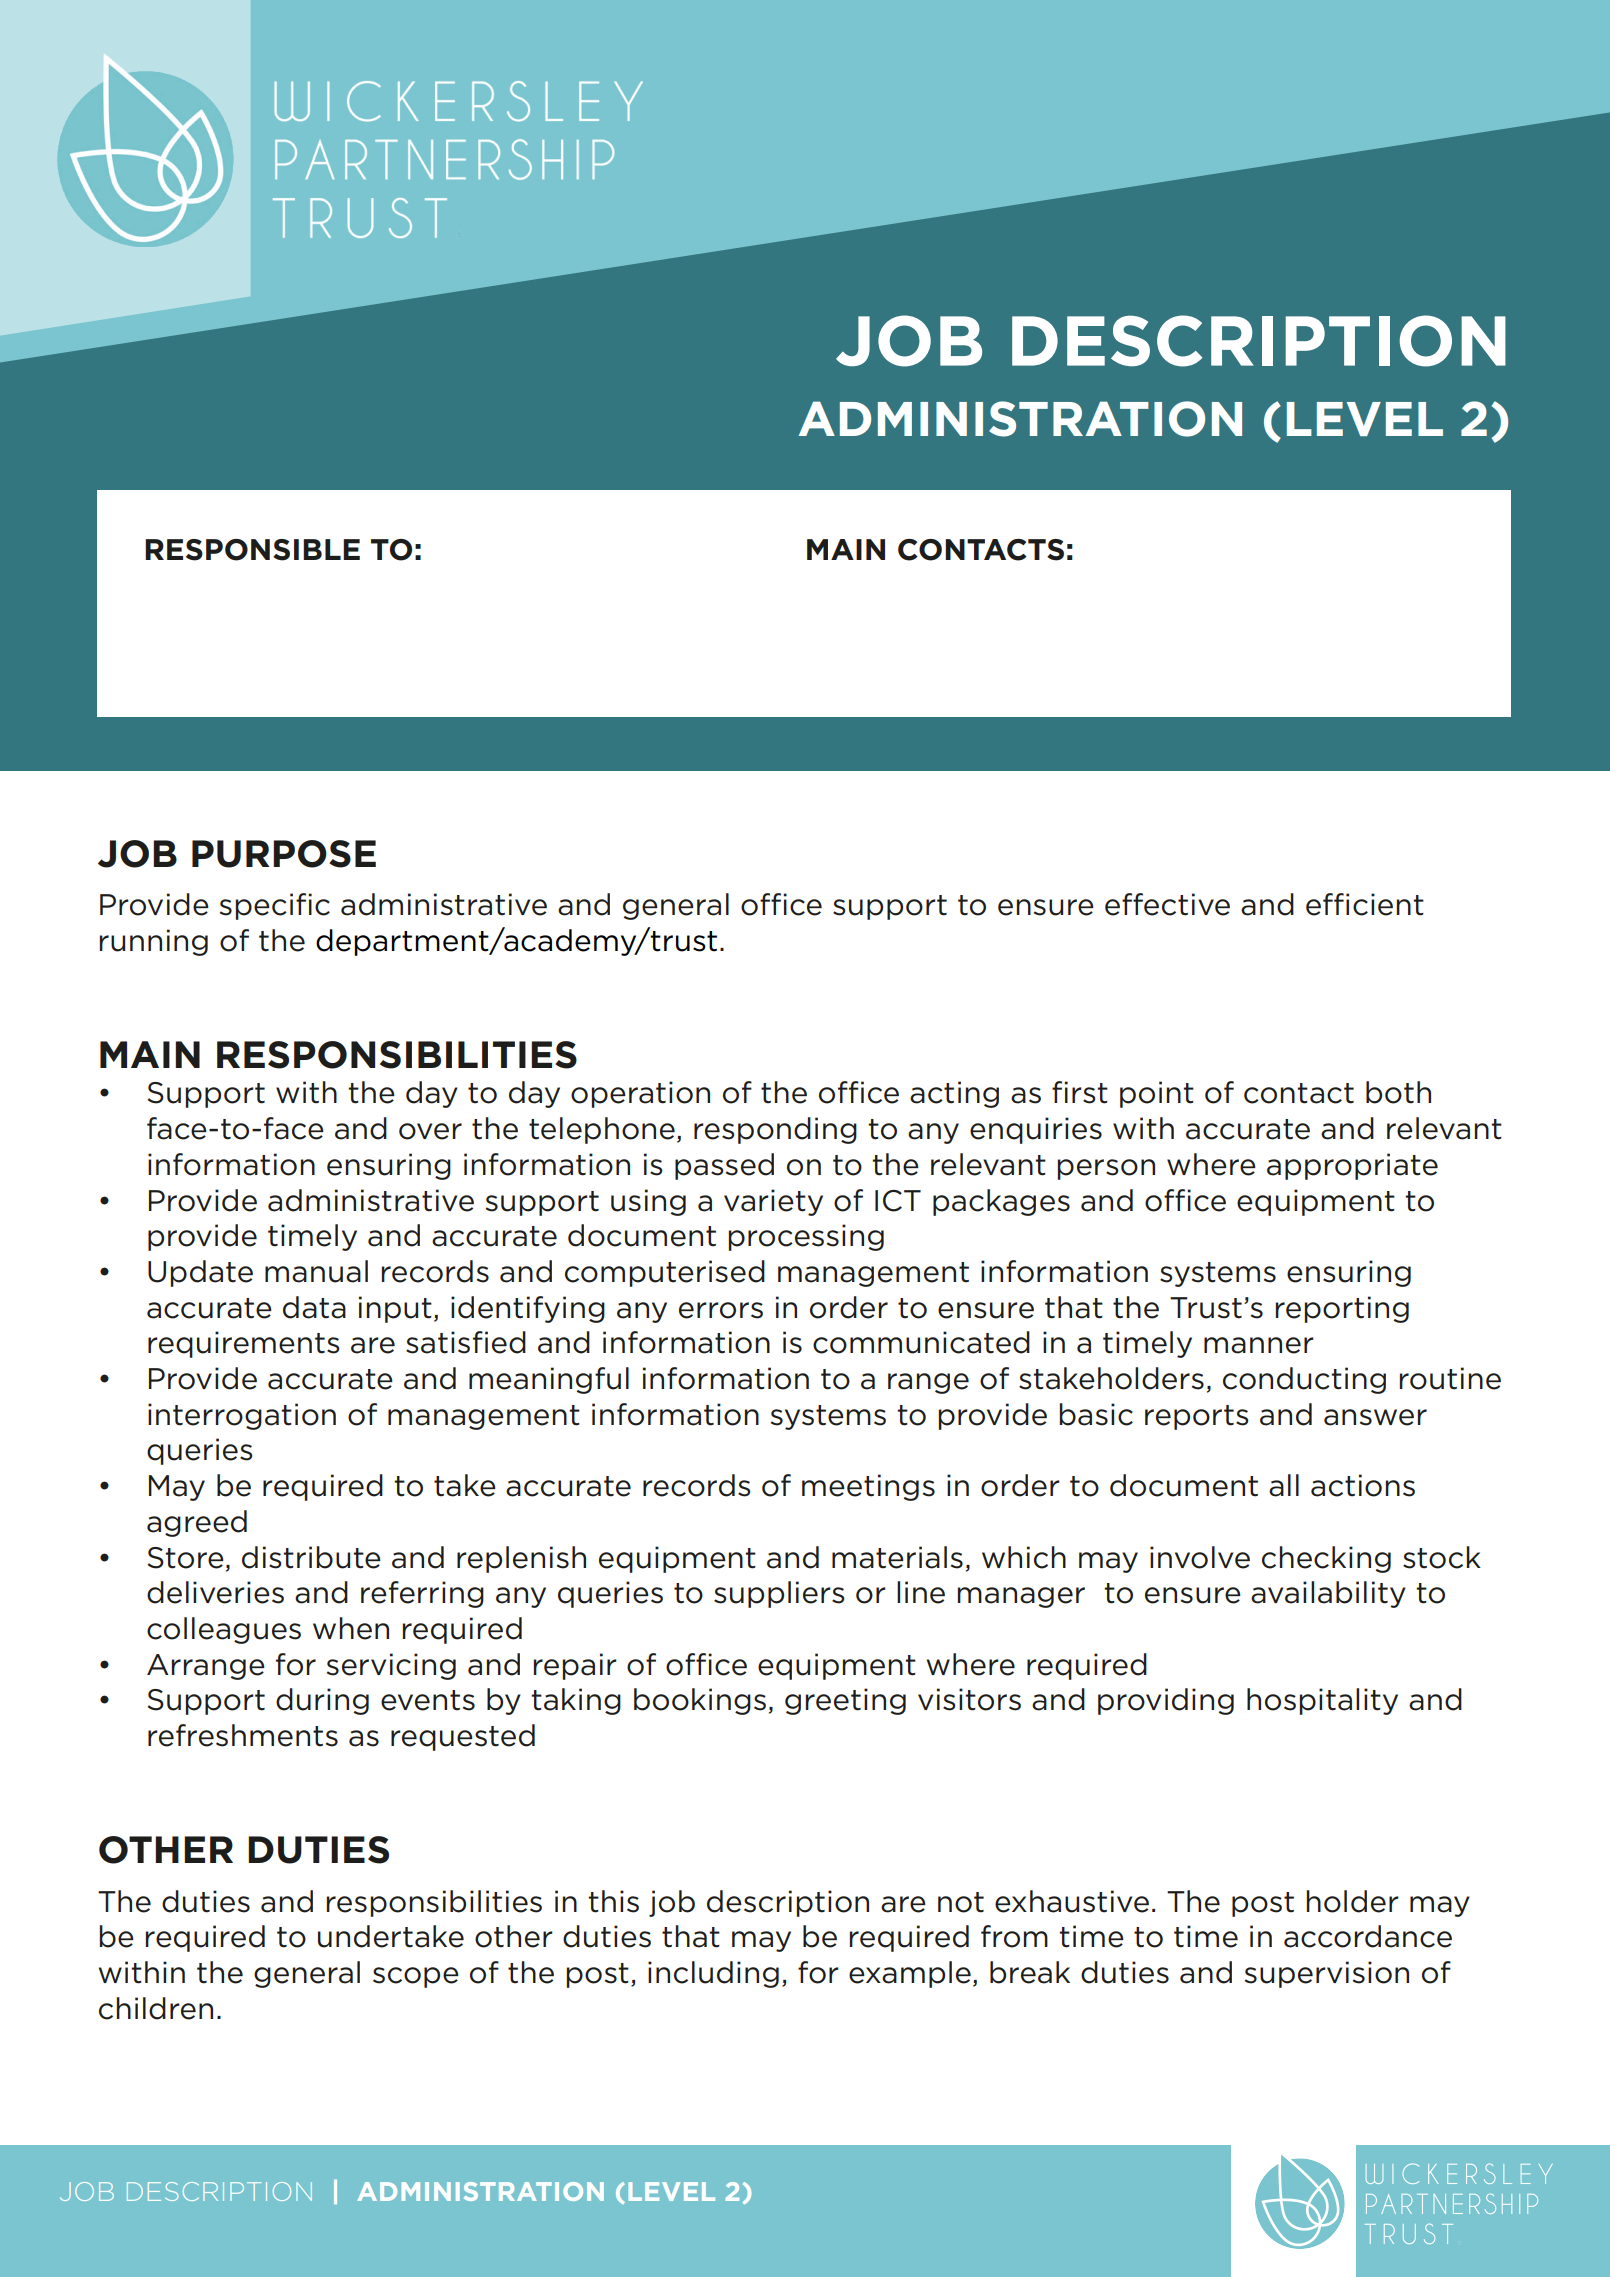 The height and width of the document is (2277, 1610). I want to click on supervision, so click(1327, 1974).
